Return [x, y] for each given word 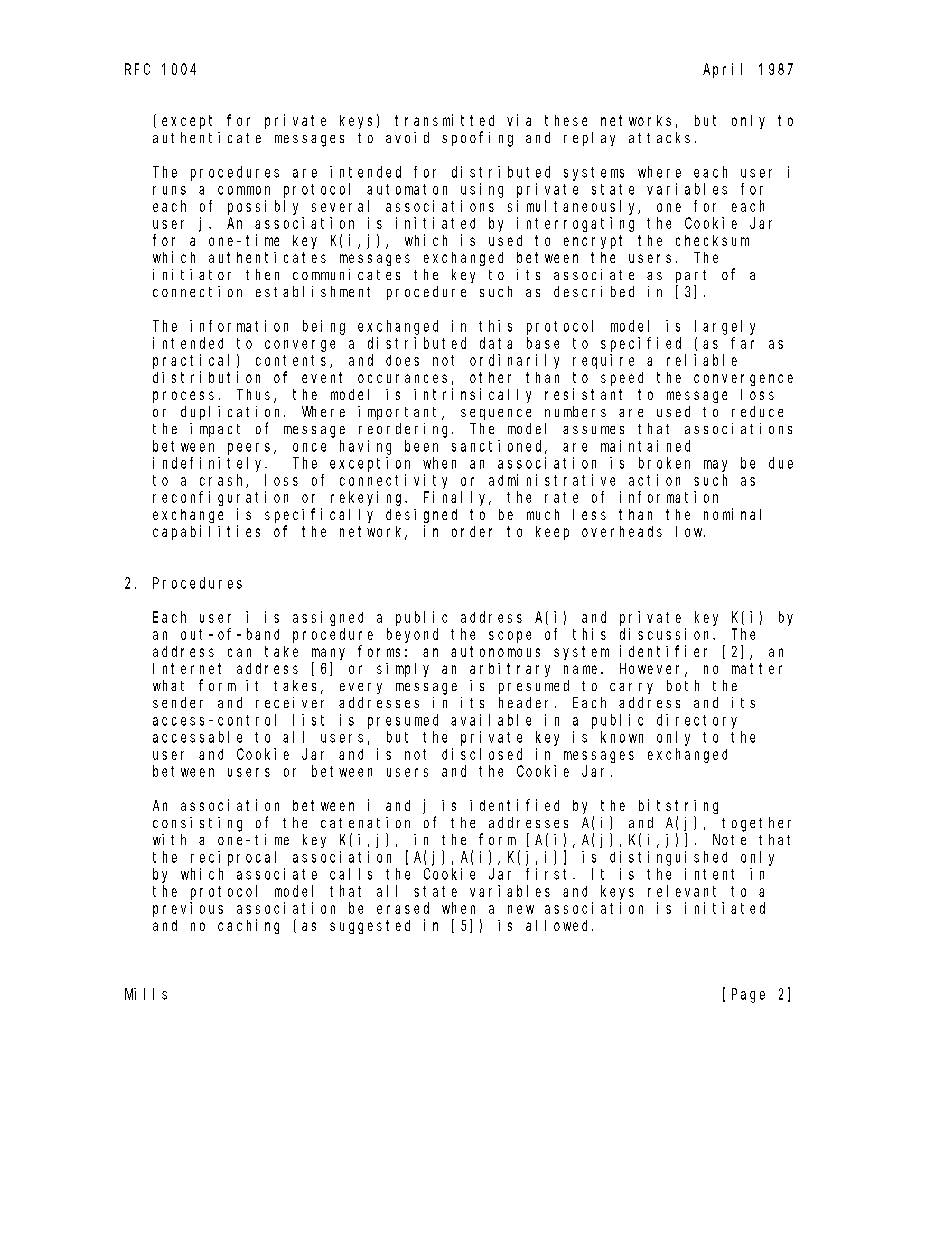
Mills [146, 994]
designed [421, 516]
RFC [137, 69]
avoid [407, 137]
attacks [659, 137]
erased [403, 908]
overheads [622, 531]
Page [748, 995]
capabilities [206, 532]
